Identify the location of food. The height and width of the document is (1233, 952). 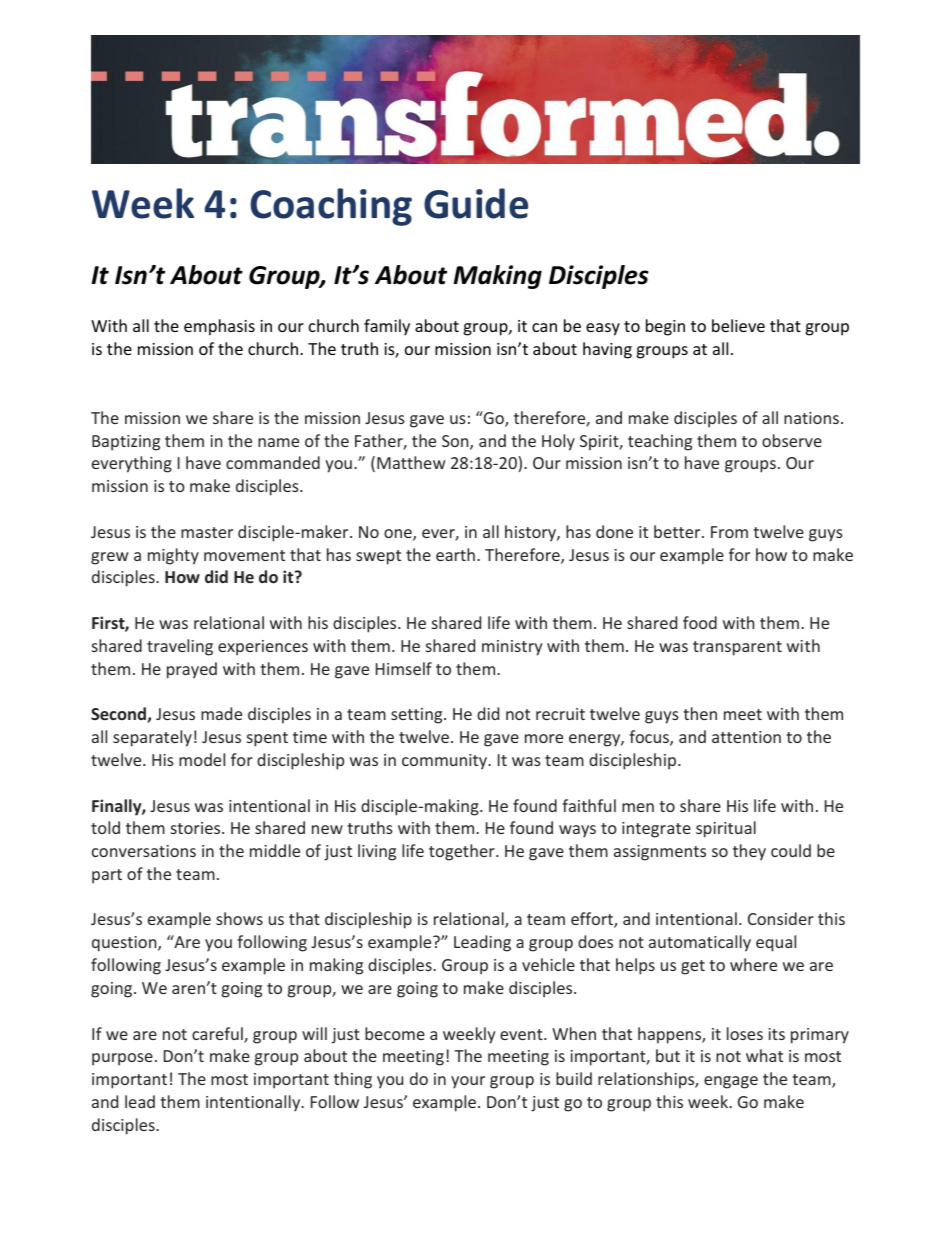
(700, 622).
